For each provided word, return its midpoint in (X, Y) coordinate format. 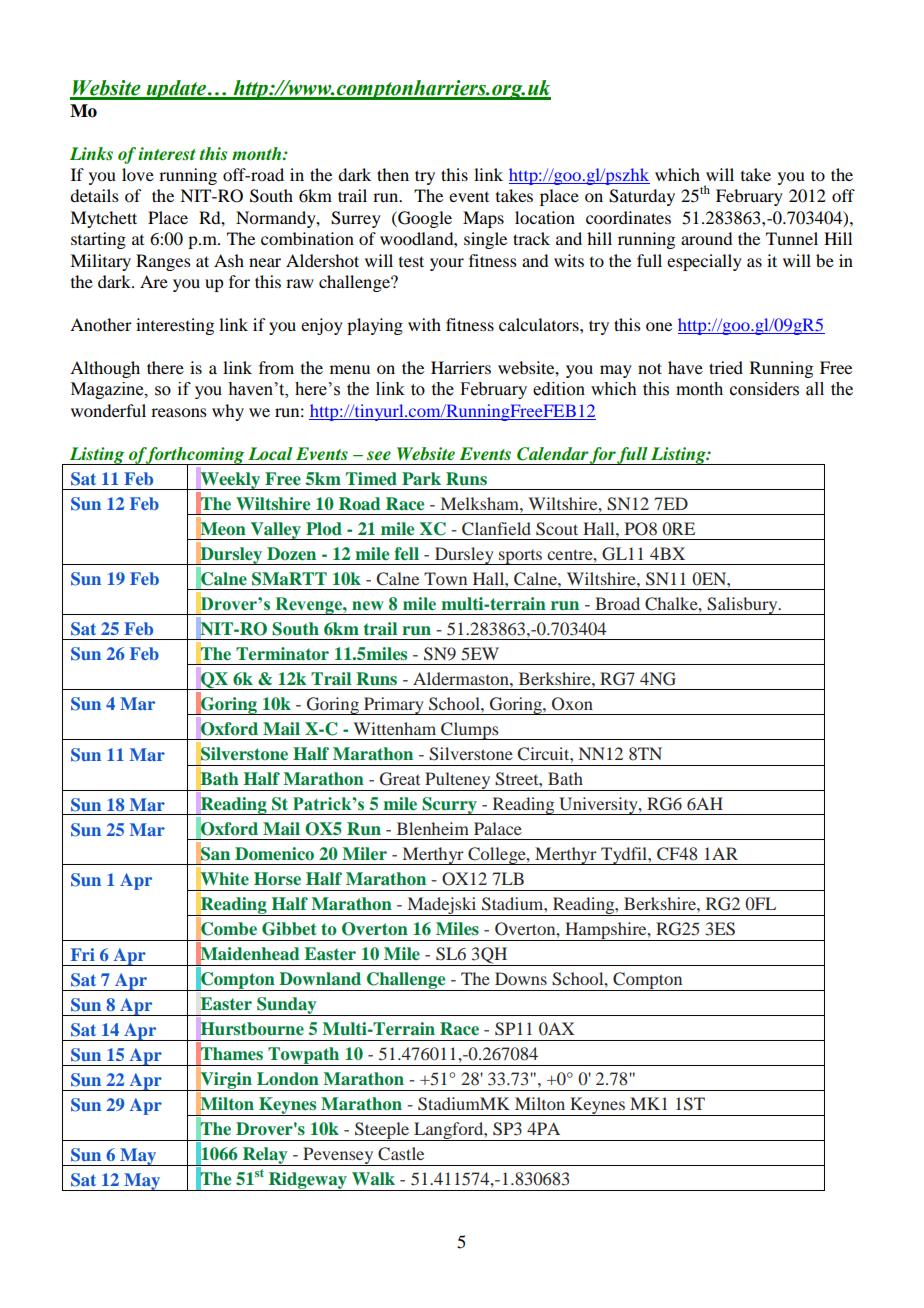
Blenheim (433, 828)
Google (424, 219)
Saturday (642, 197)
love (138, 174)
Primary (394, 706)
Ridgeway (307, 1181)
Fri (83, 954)
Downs (521, 978)
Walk (373, 1178)
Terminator (282, 653)
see (379, 455)
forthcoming (195, 456)
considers (764, 389)
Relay (265, 1156)
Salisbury (743, 606)
